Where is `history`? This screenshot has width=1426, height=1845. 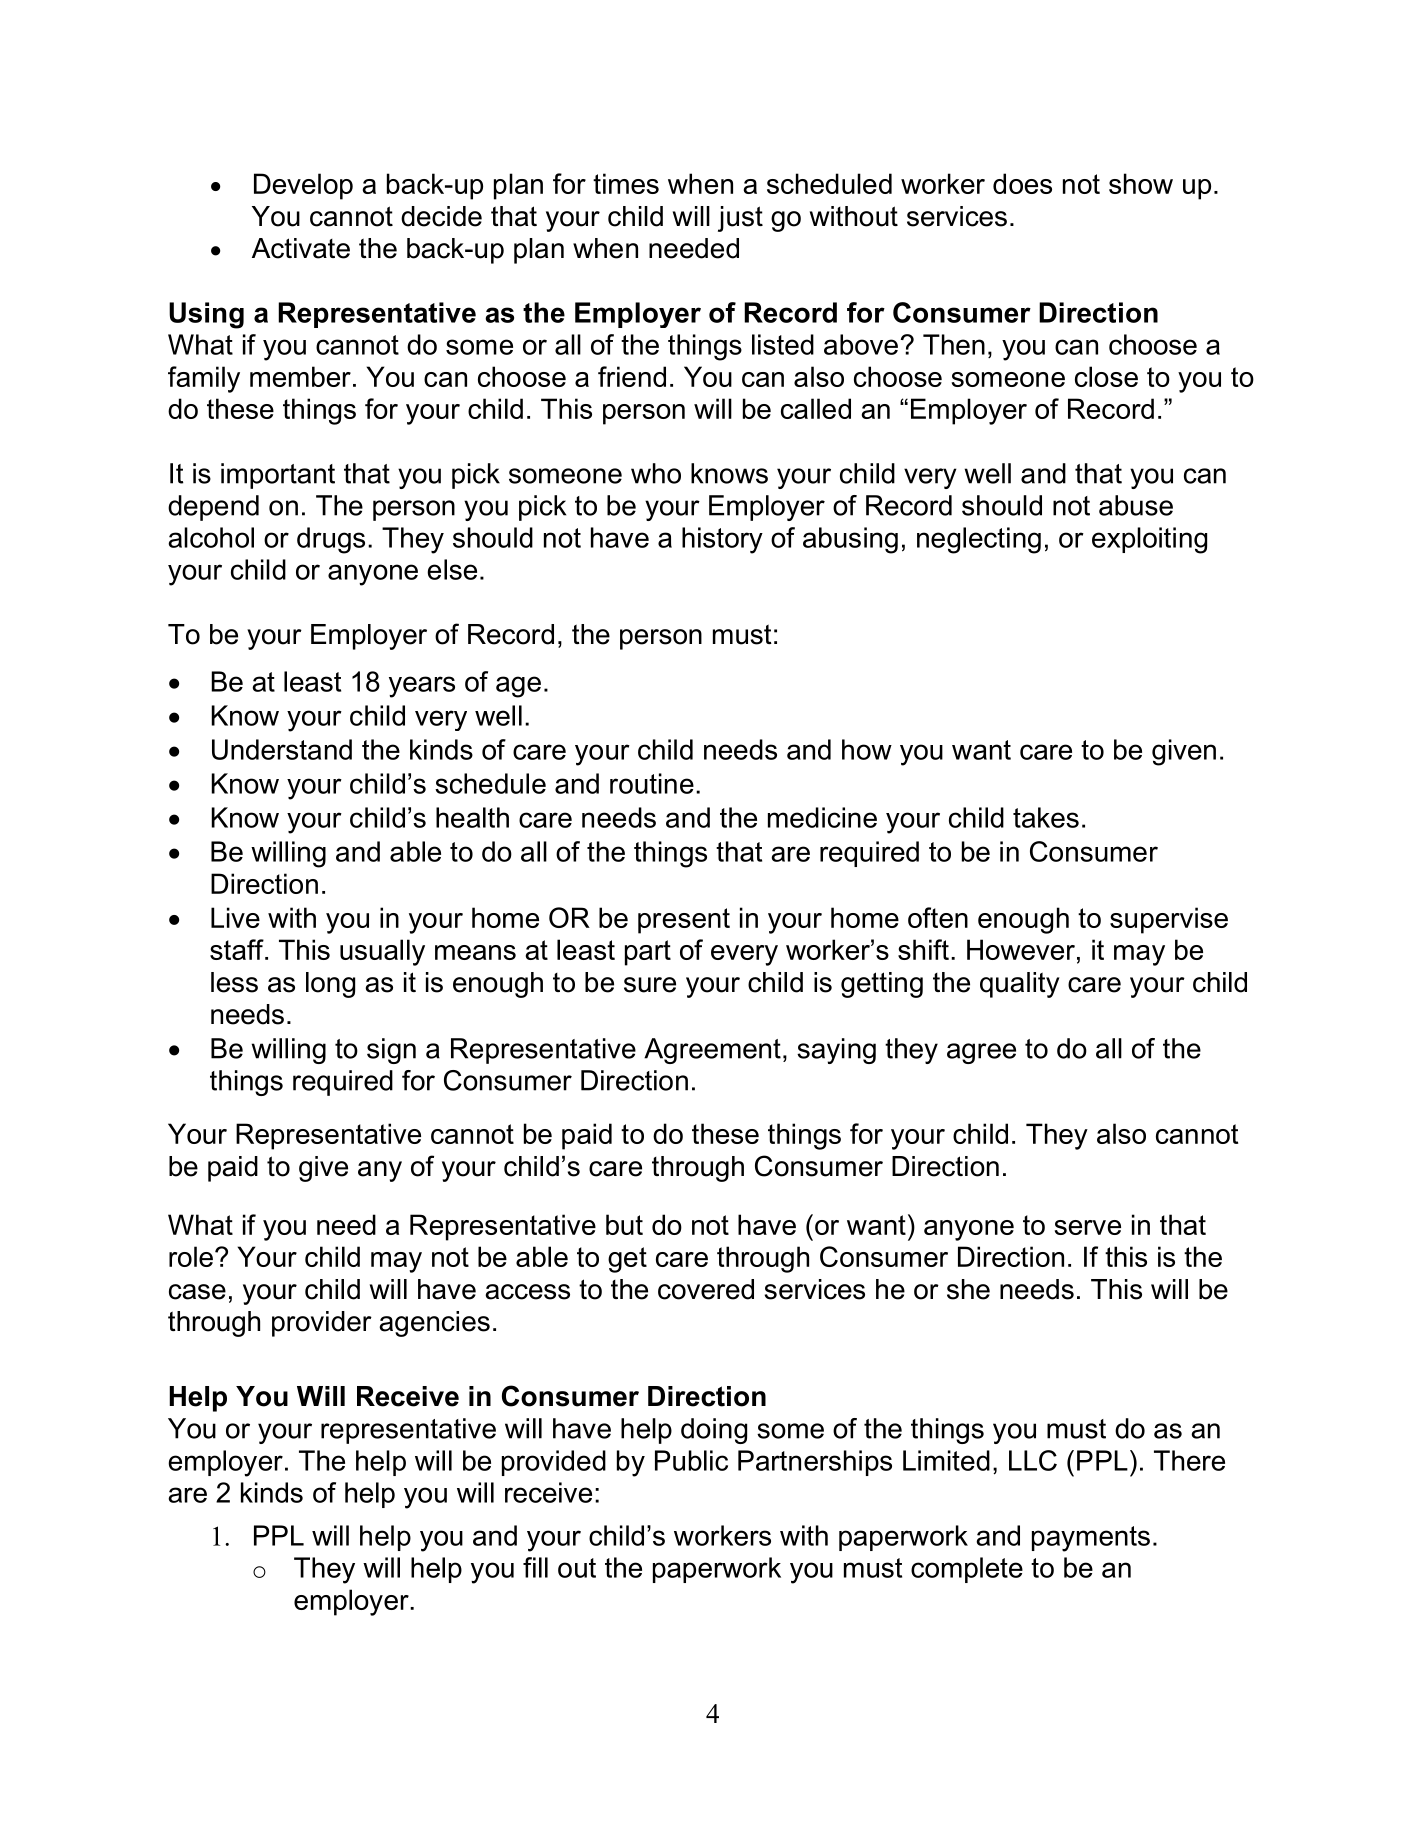
history is located at coordinates (722, 540).
